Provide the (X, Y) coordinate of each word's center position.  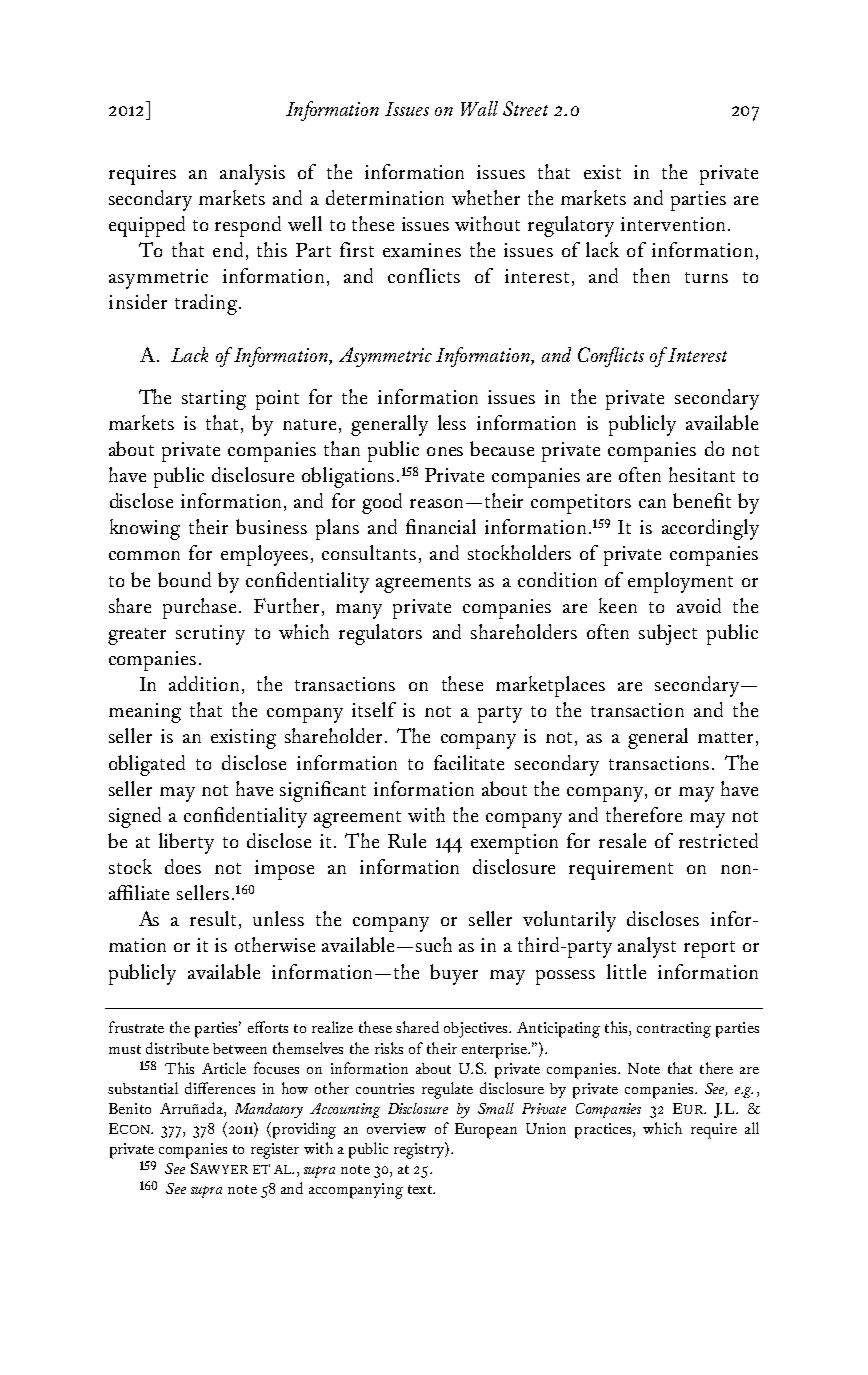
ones (445, 451)
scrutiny (210, 635)
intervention (673, 224)
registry (420, 1150)
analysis (252, 174)
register (275, 1151)
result (215, 920)
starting (214, 400)
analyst (647, 947)
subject (668, 634)
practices (604, 1131)
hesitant (702, 474)
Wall (479, 108)
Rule (407, 840)
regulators (380, 634)
